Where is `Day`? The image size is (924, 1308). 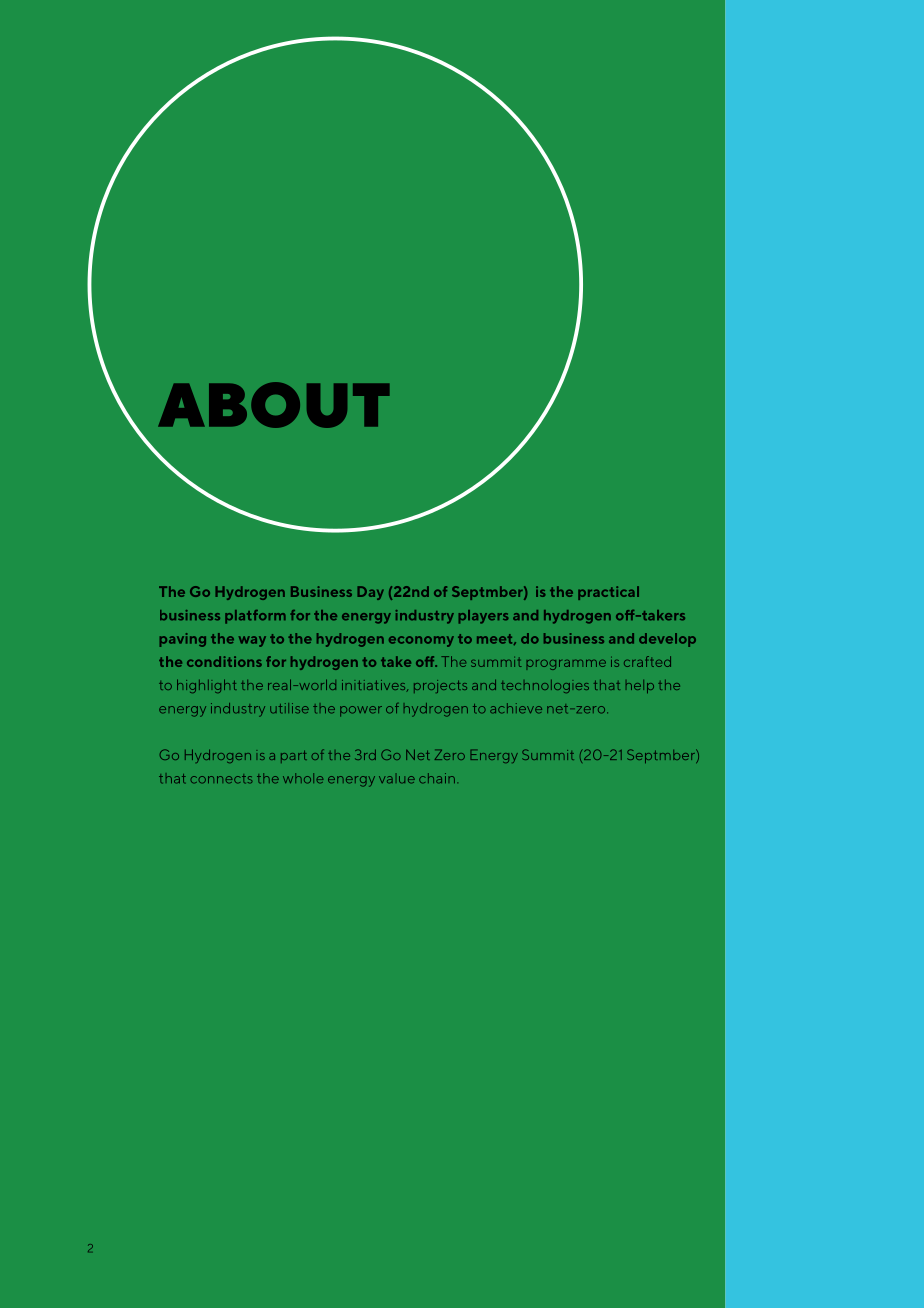 Day is located at coordinates (371, 593).
